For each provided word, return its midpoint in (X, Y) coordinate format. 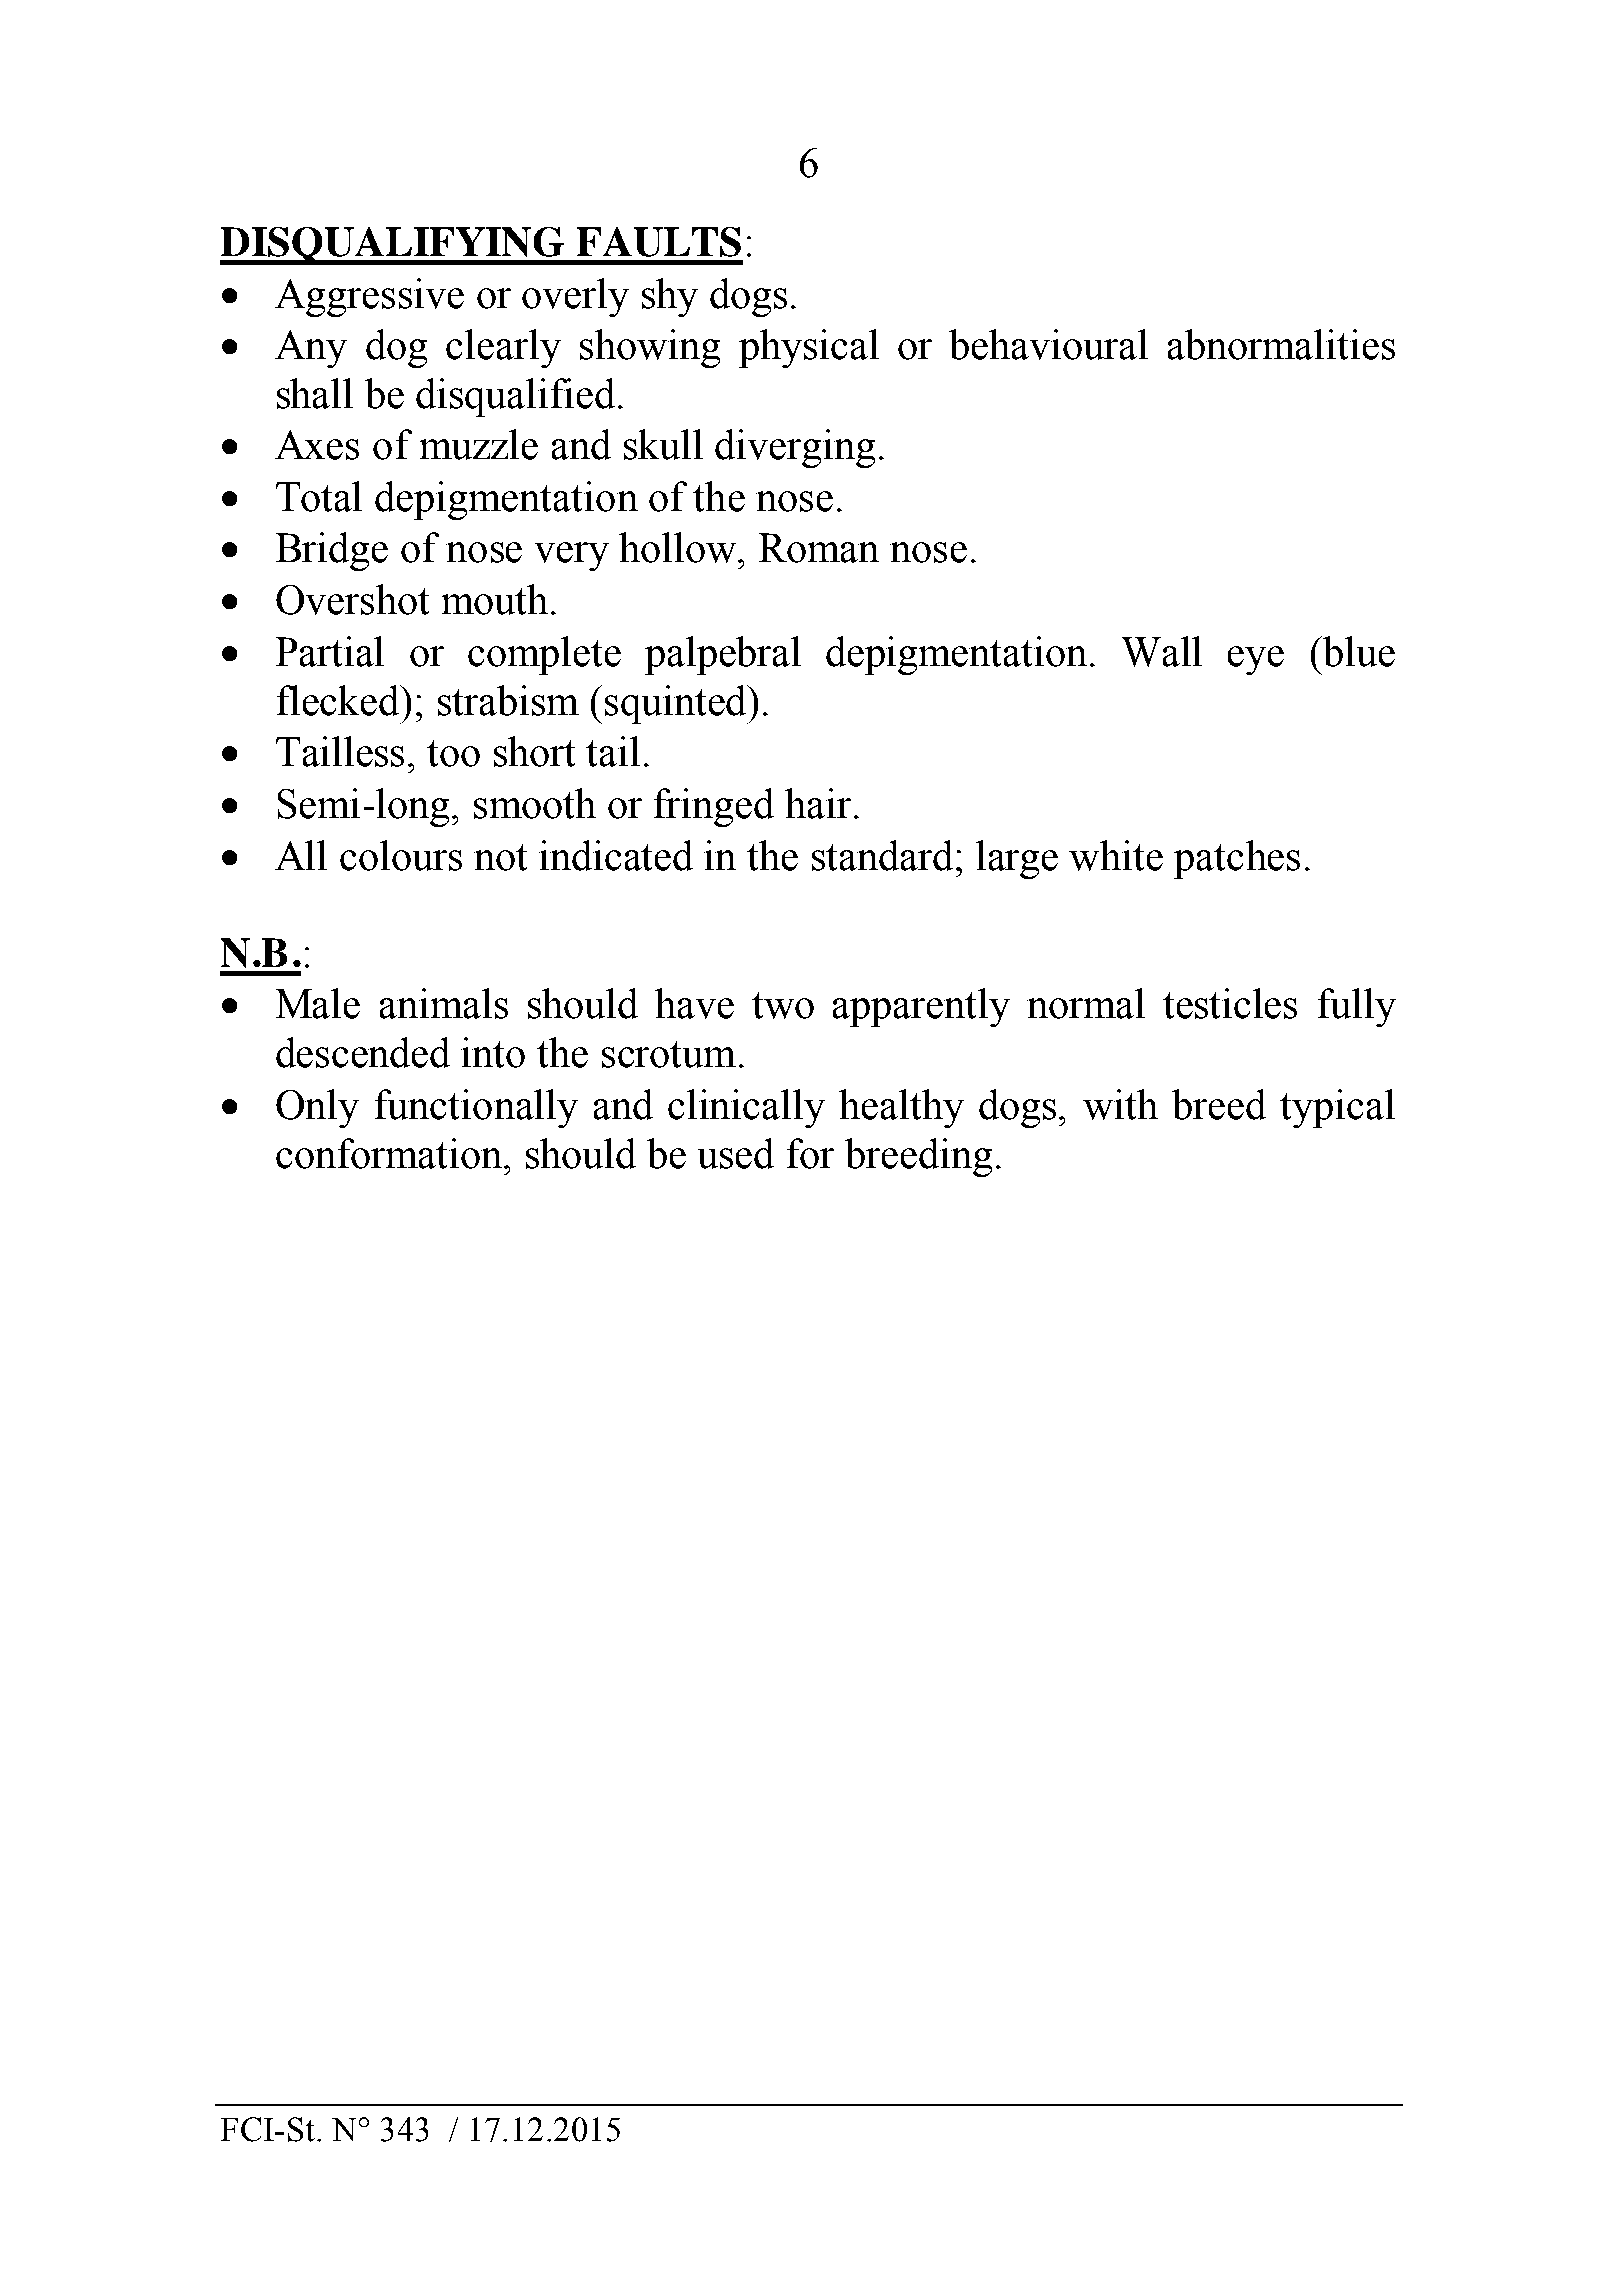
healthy (901, 1108)
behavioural (1048, 344)
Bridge (332, 551)
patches (1237, 859)
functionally (476, 1108)
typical (1337, 1108)
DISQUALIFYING (393, 246)
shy (670, 297)
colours (401, 855)
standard (882, 855)
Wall (1162, 651)
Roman (819, 548)
